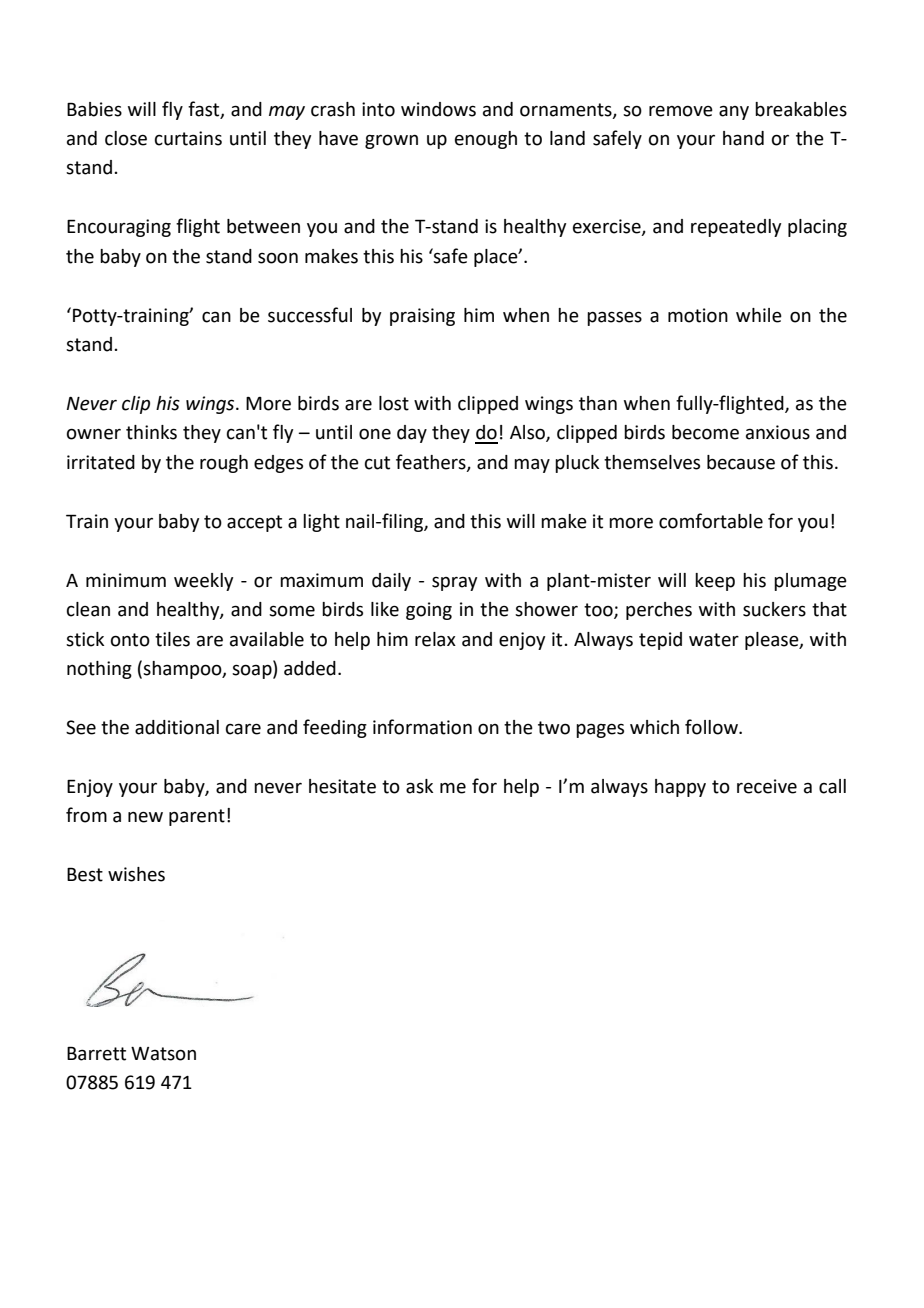 The width and height of the screenshot is (924, 1308). Describe the element at coordinates (715, 582) in the screenshot. I see `keep` at that location.
